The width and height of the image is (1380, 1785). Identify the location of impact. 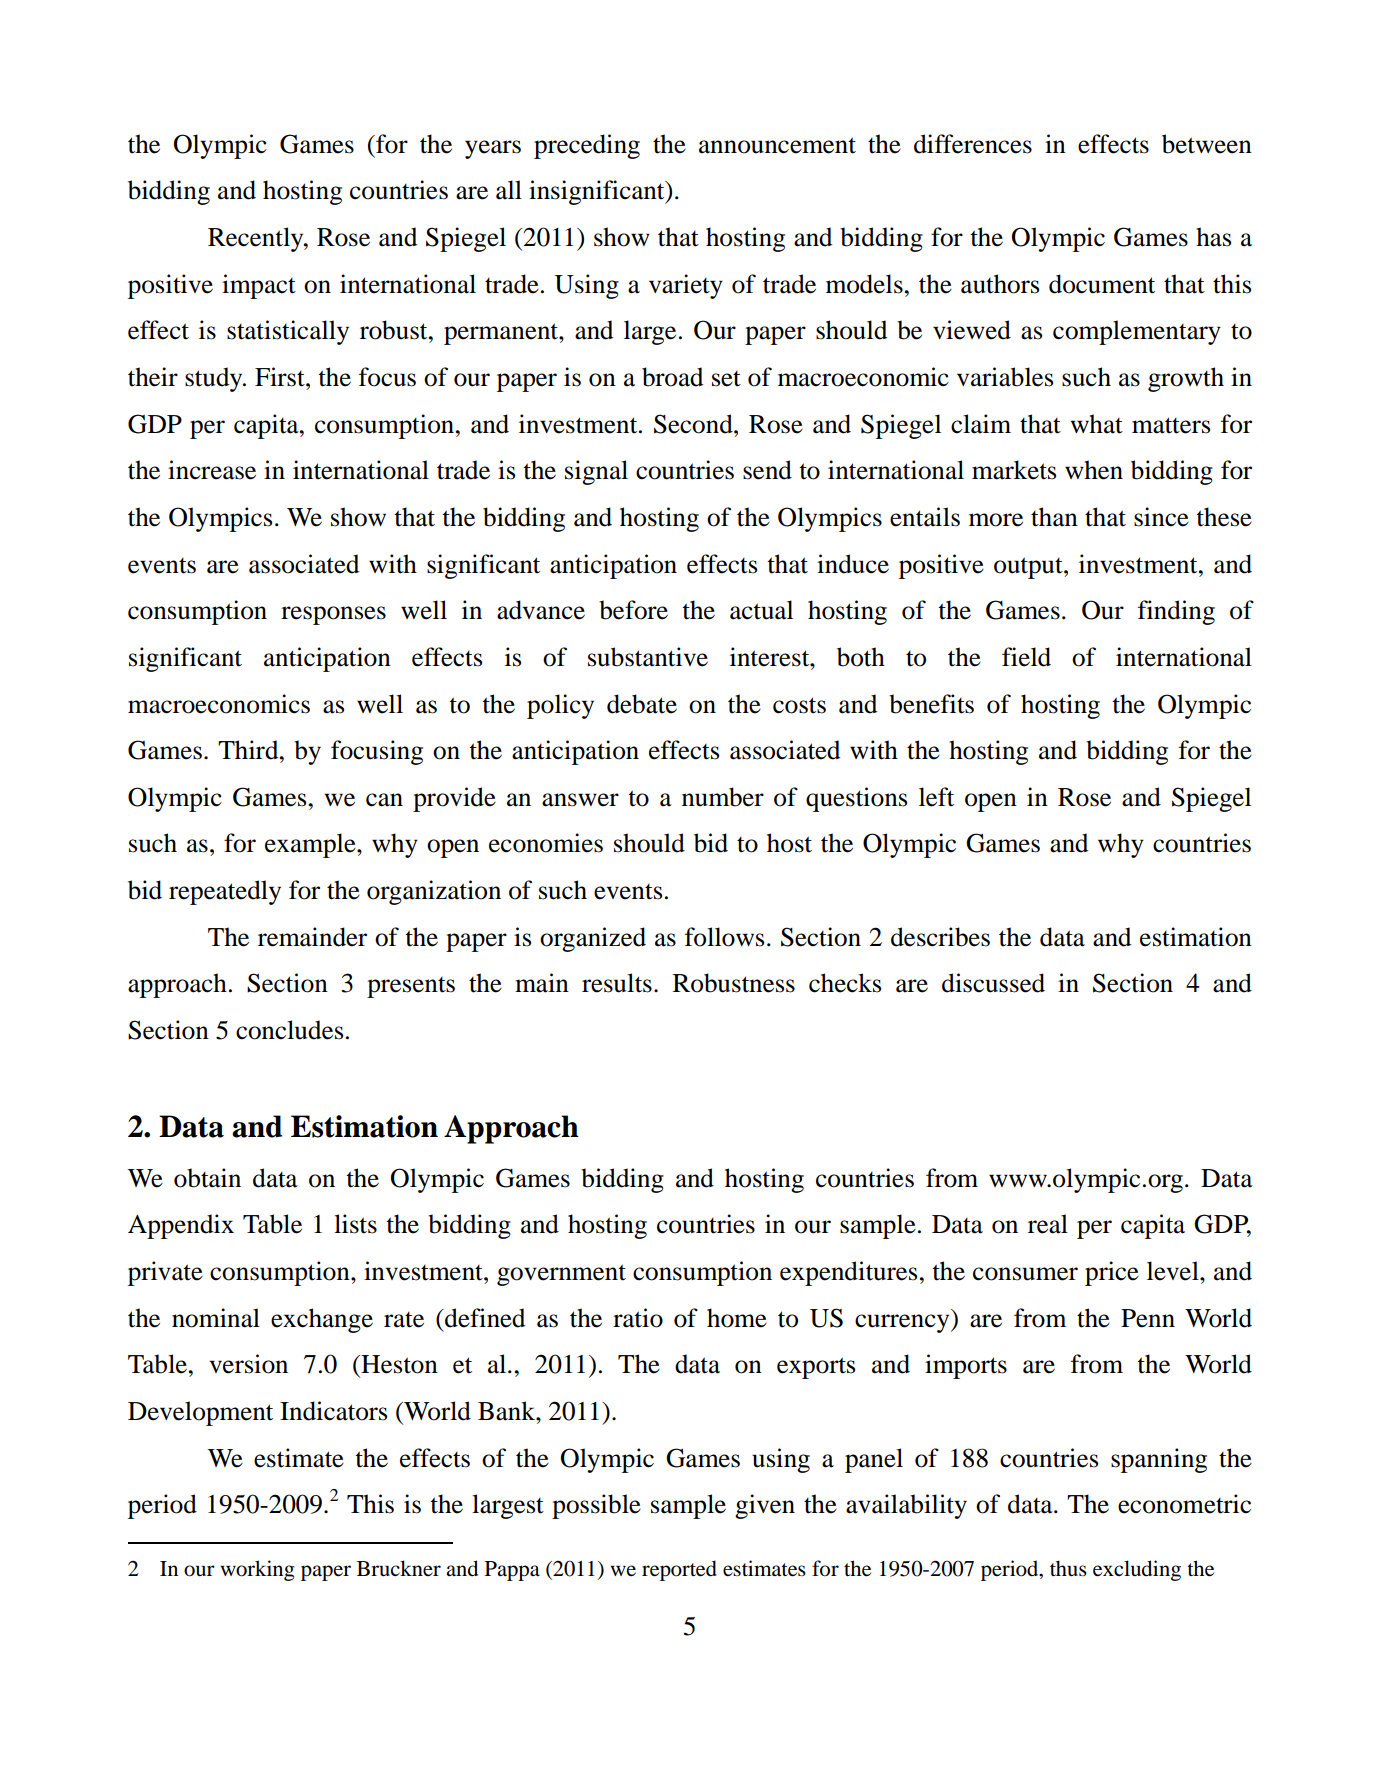
(259, 286).
